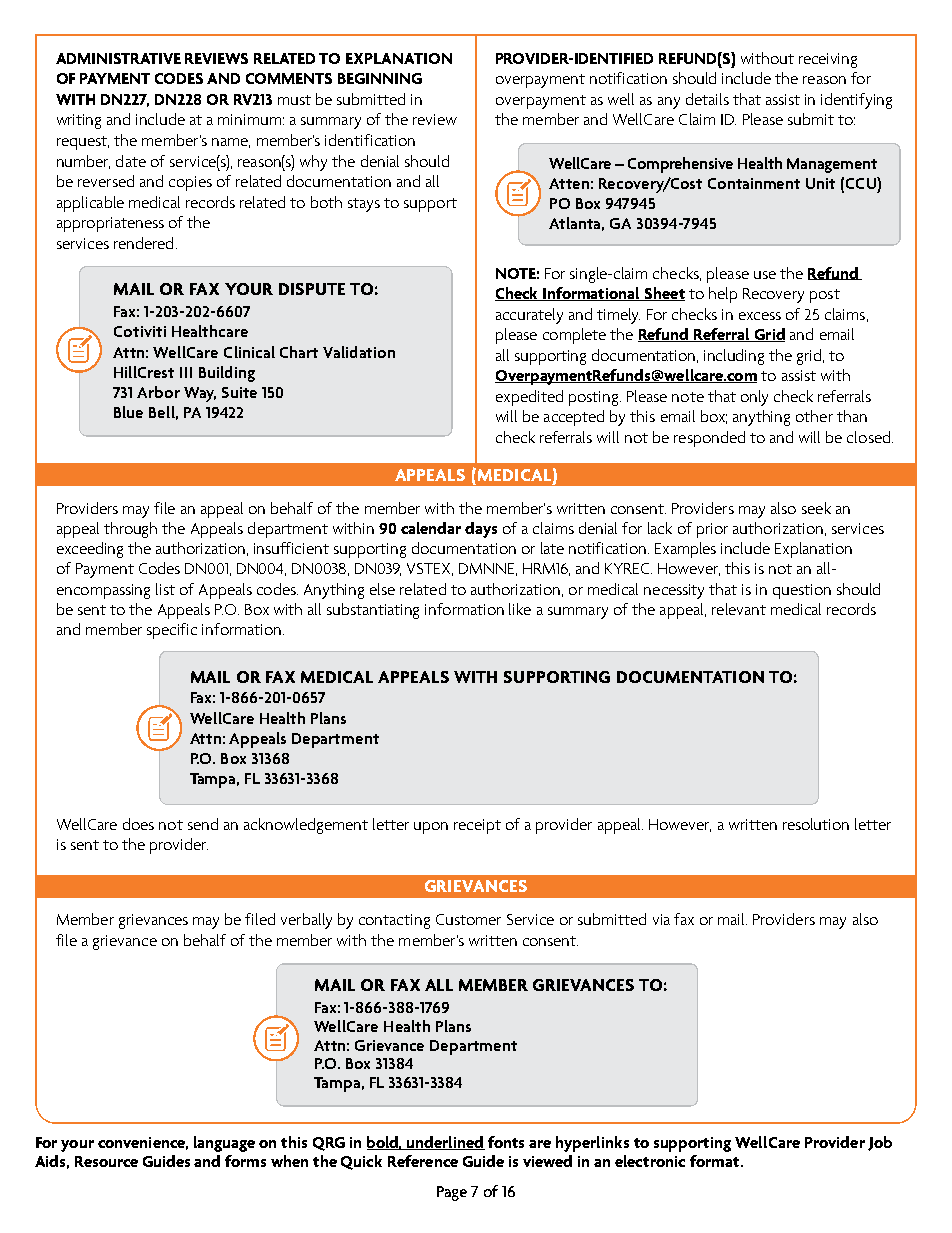 The image size is (952, 1233). What do you see at coordinates (477, 826) in the image?
I see `receipt` at bounding box center [477, 826].
